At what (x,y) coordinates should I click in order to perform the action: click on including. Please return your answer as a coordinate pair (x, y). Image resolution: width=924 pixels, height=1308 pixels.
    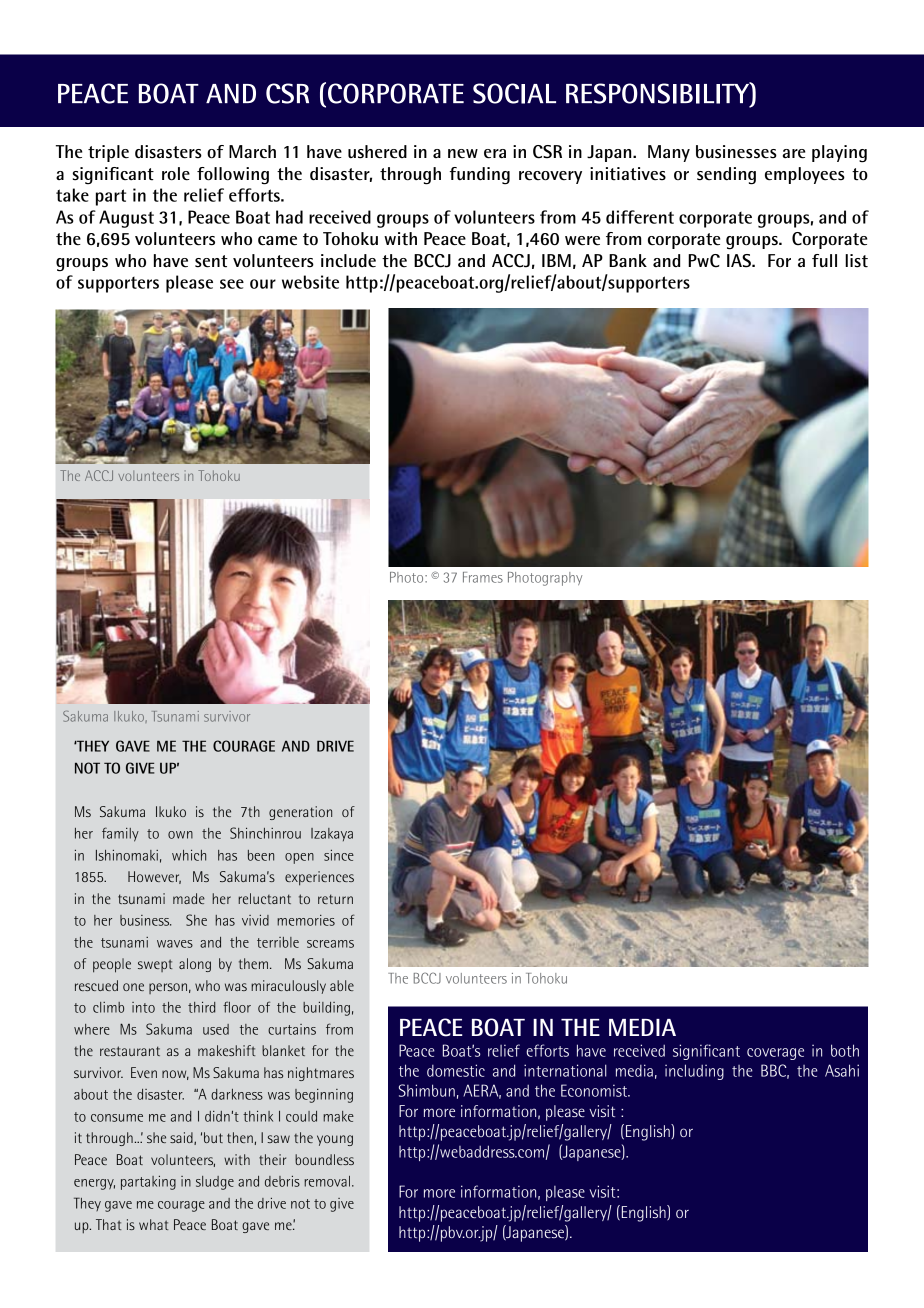
    Looking at the image, I should click on (694, 1072).
